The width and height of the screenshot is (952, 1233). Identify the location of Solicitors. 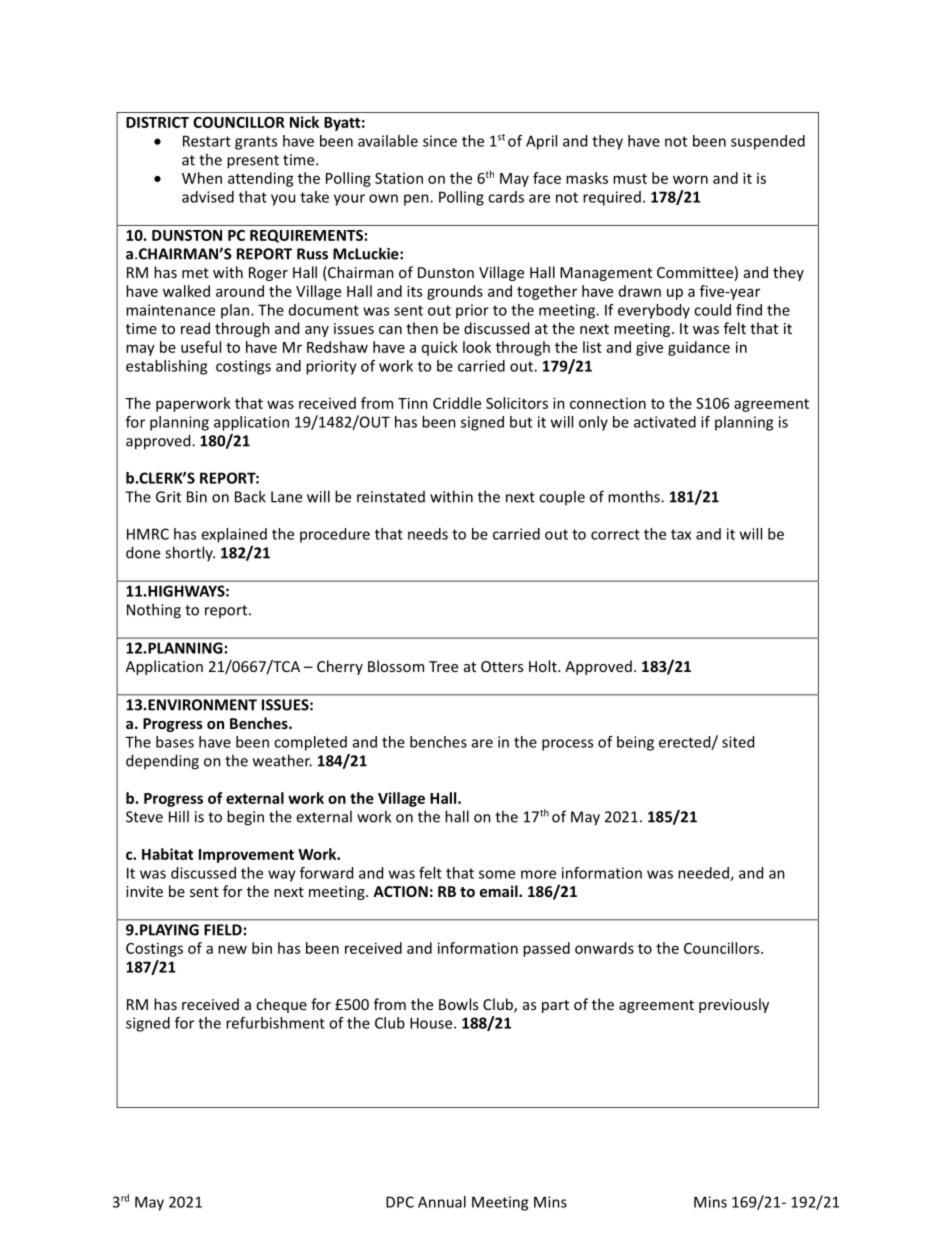
(517, 403).
